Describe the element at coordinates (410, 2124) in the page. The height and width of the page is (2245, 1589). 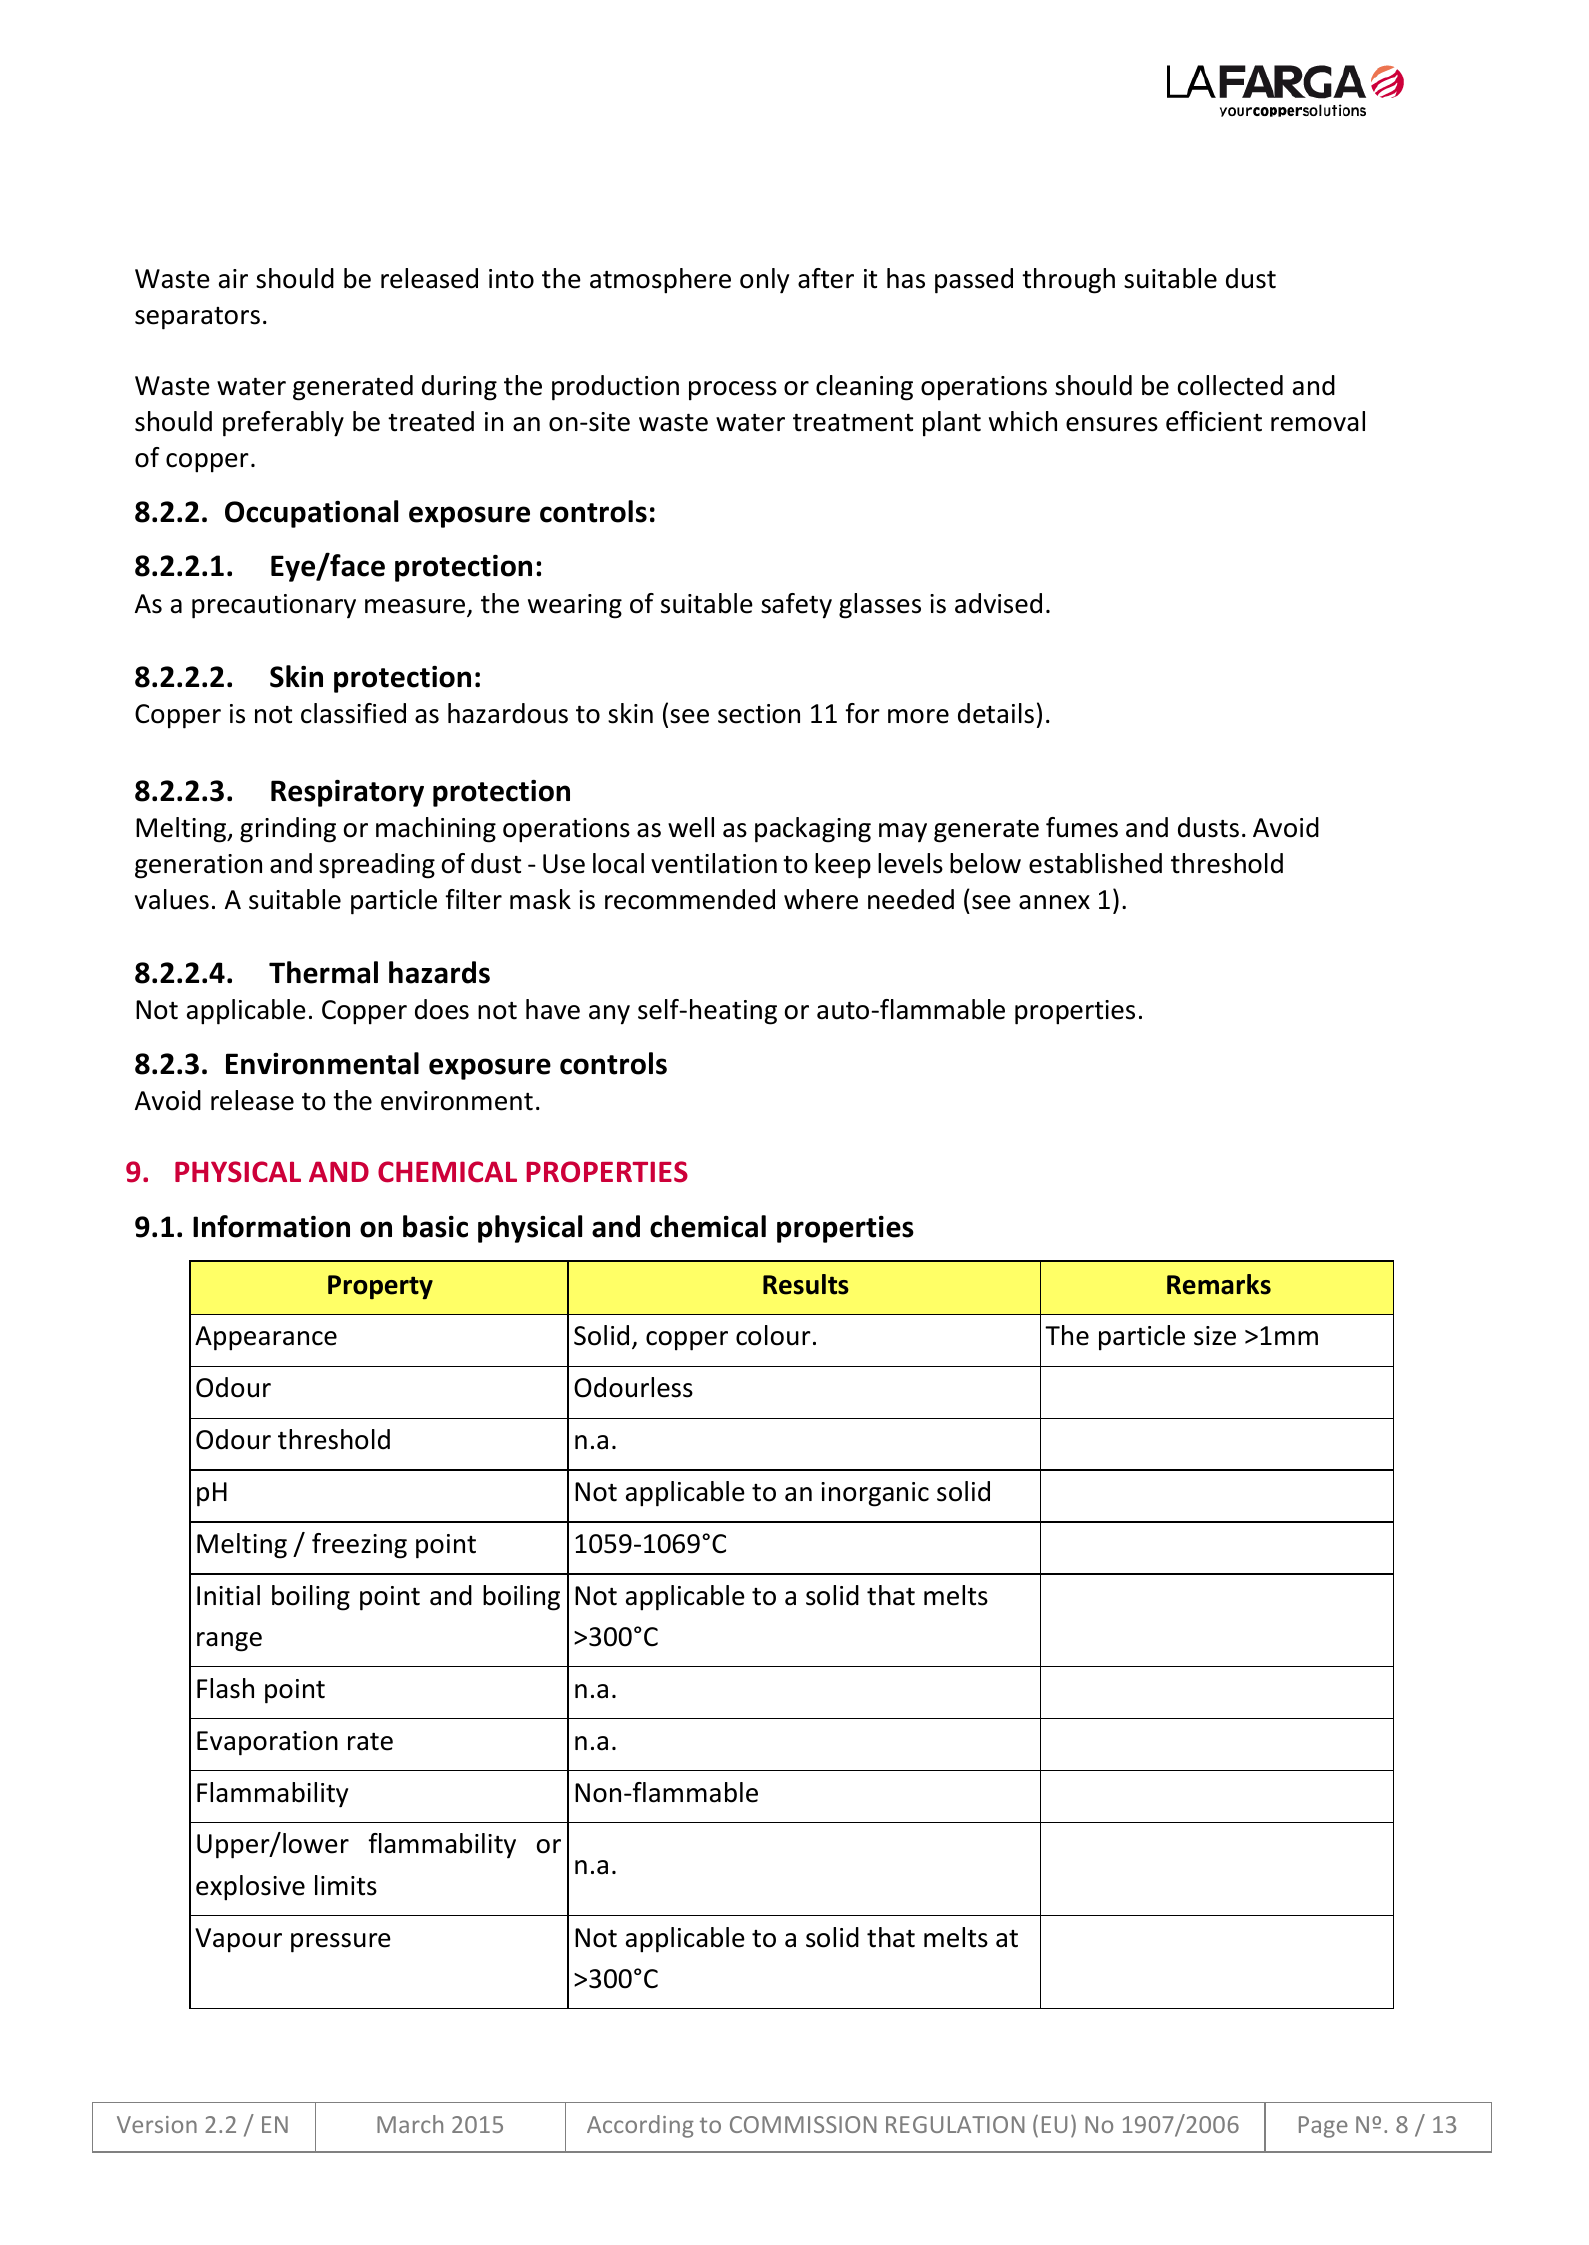
I see `March` at that location.
